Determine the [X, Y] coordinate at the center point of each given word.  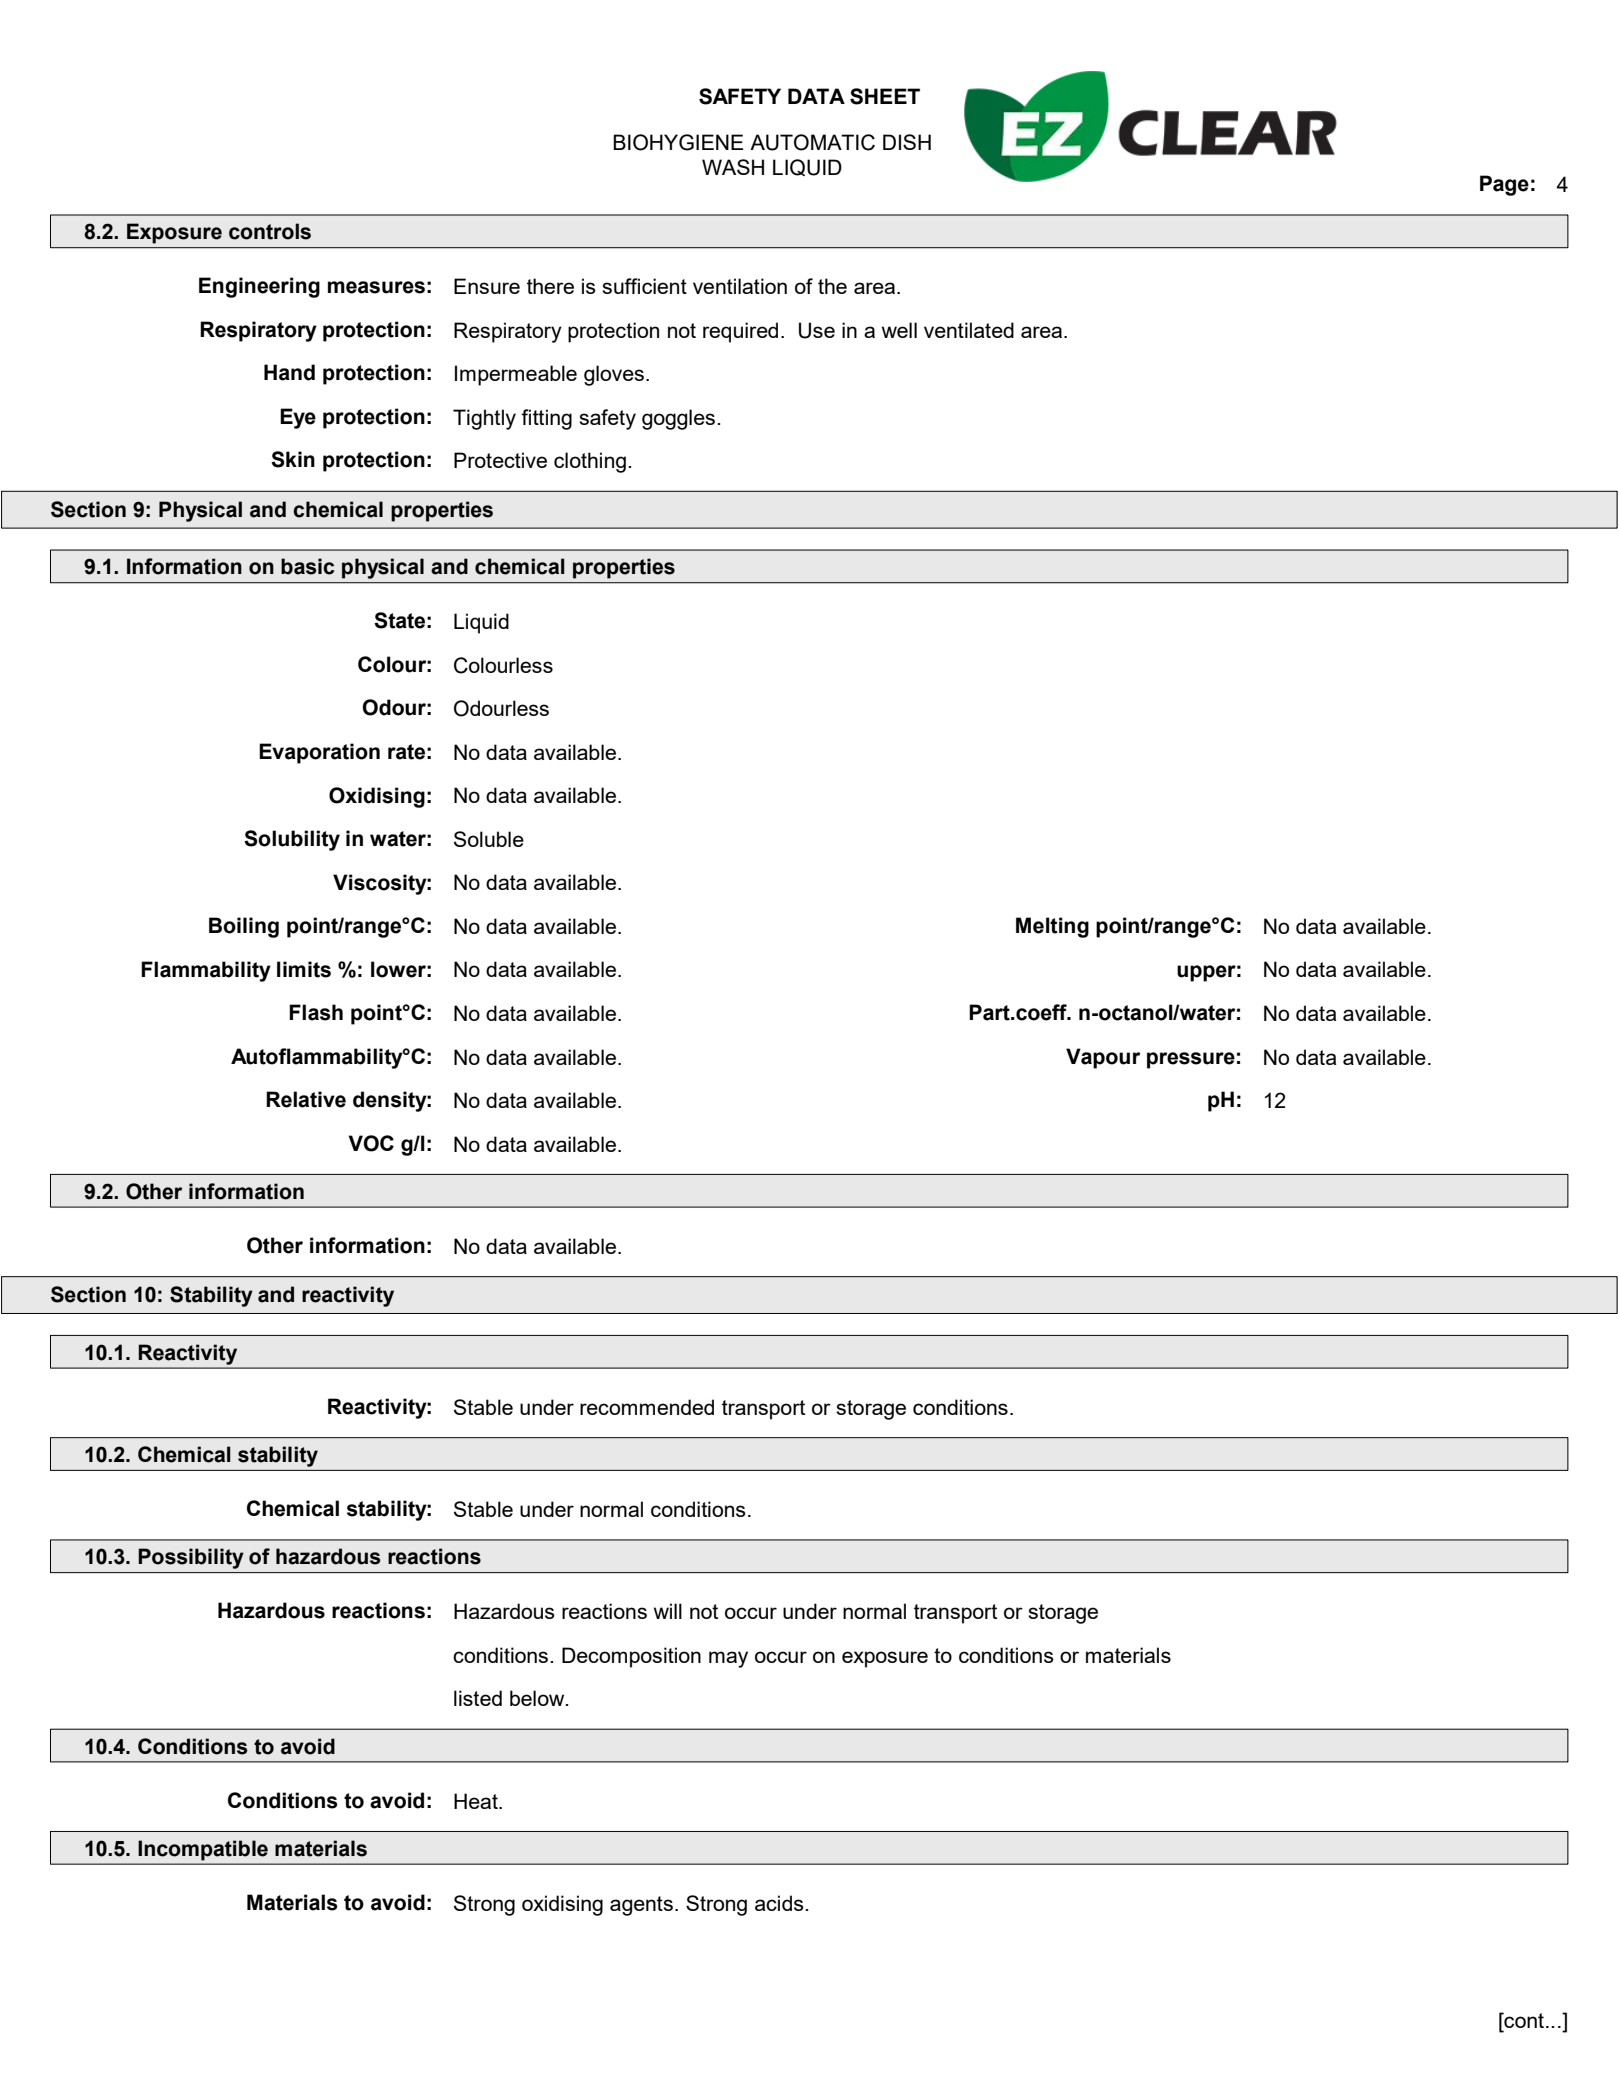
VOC [371, 1143]
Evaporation [319, 753]
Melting [1052, 927]
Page [1504, 185]
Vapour [1103, 1058]
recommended [647, 1407]
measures [376, 287]
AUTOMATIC [812, 142]
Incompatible [203, 1850]
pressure [1191, 1060]
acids [780, 1903]
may [728, 1659]
